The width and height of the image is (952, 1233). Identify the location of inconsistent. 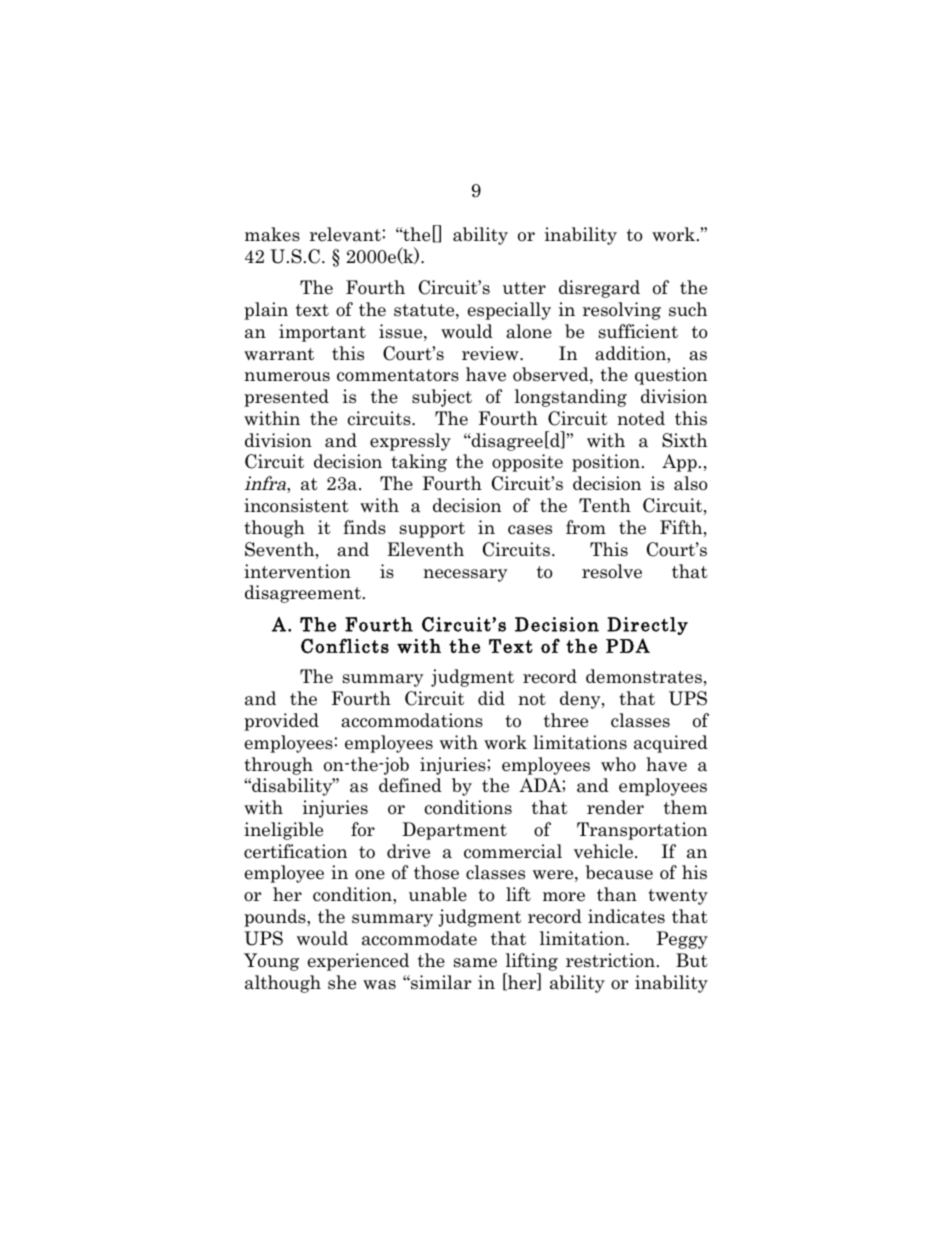
(296, 505).
